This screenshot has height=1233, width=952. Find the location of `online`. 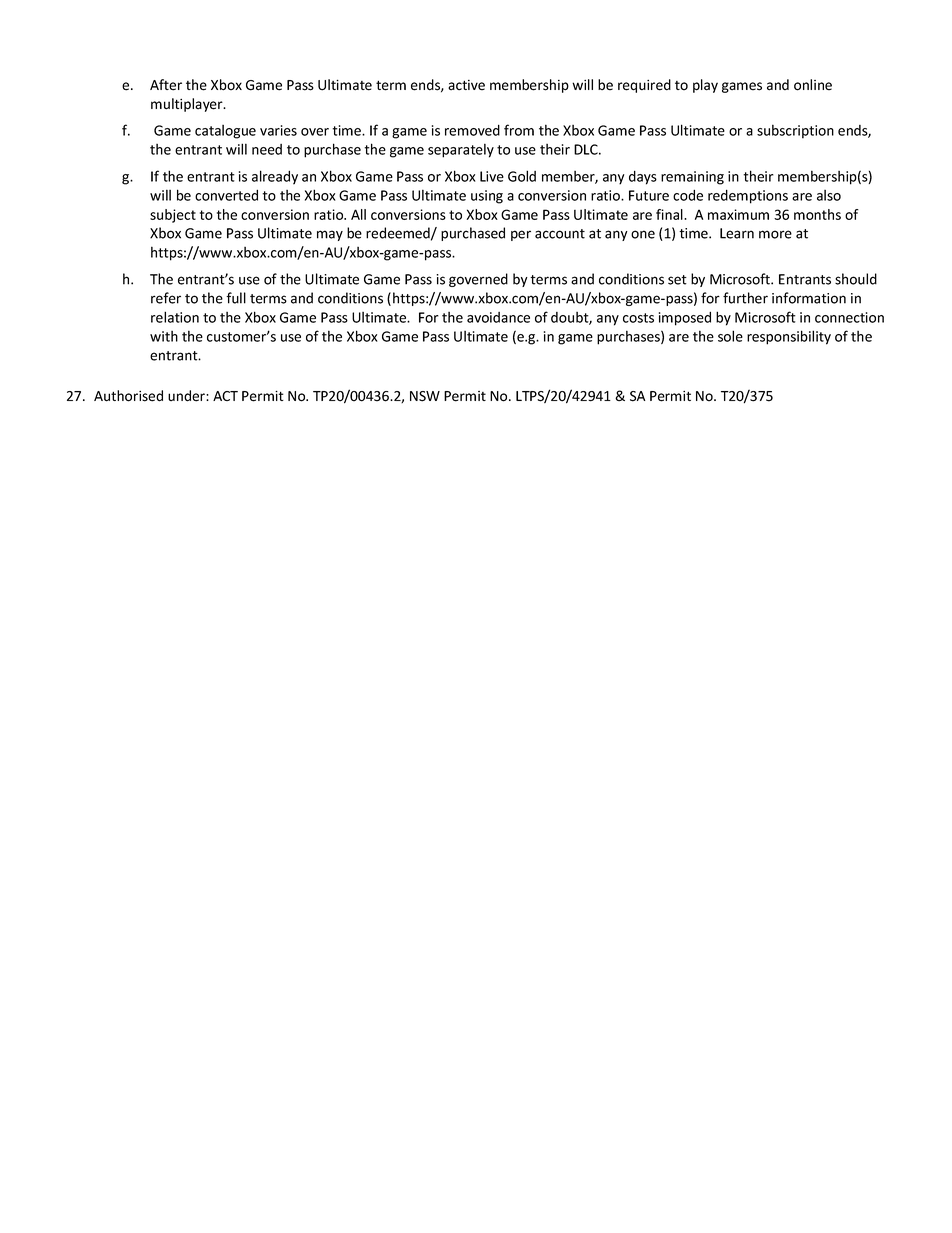

online is located at coordinates (813, 85).
